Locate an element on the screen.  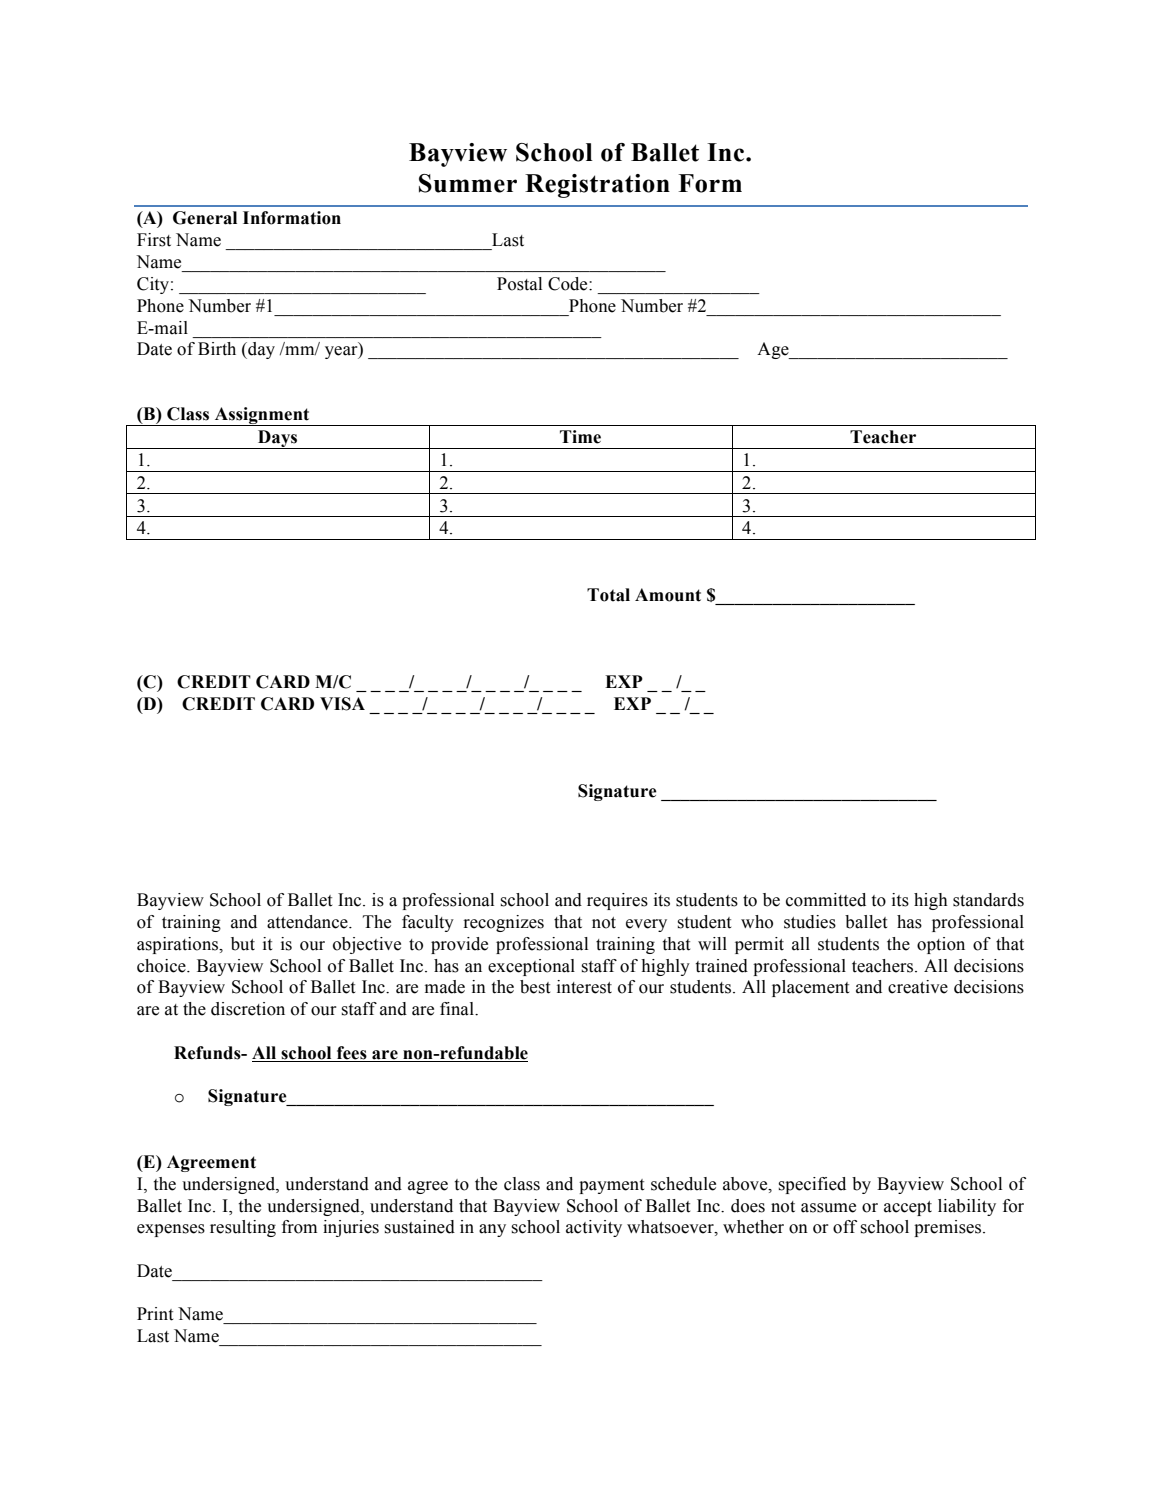
VISA is located at coordinates (342, 704).
